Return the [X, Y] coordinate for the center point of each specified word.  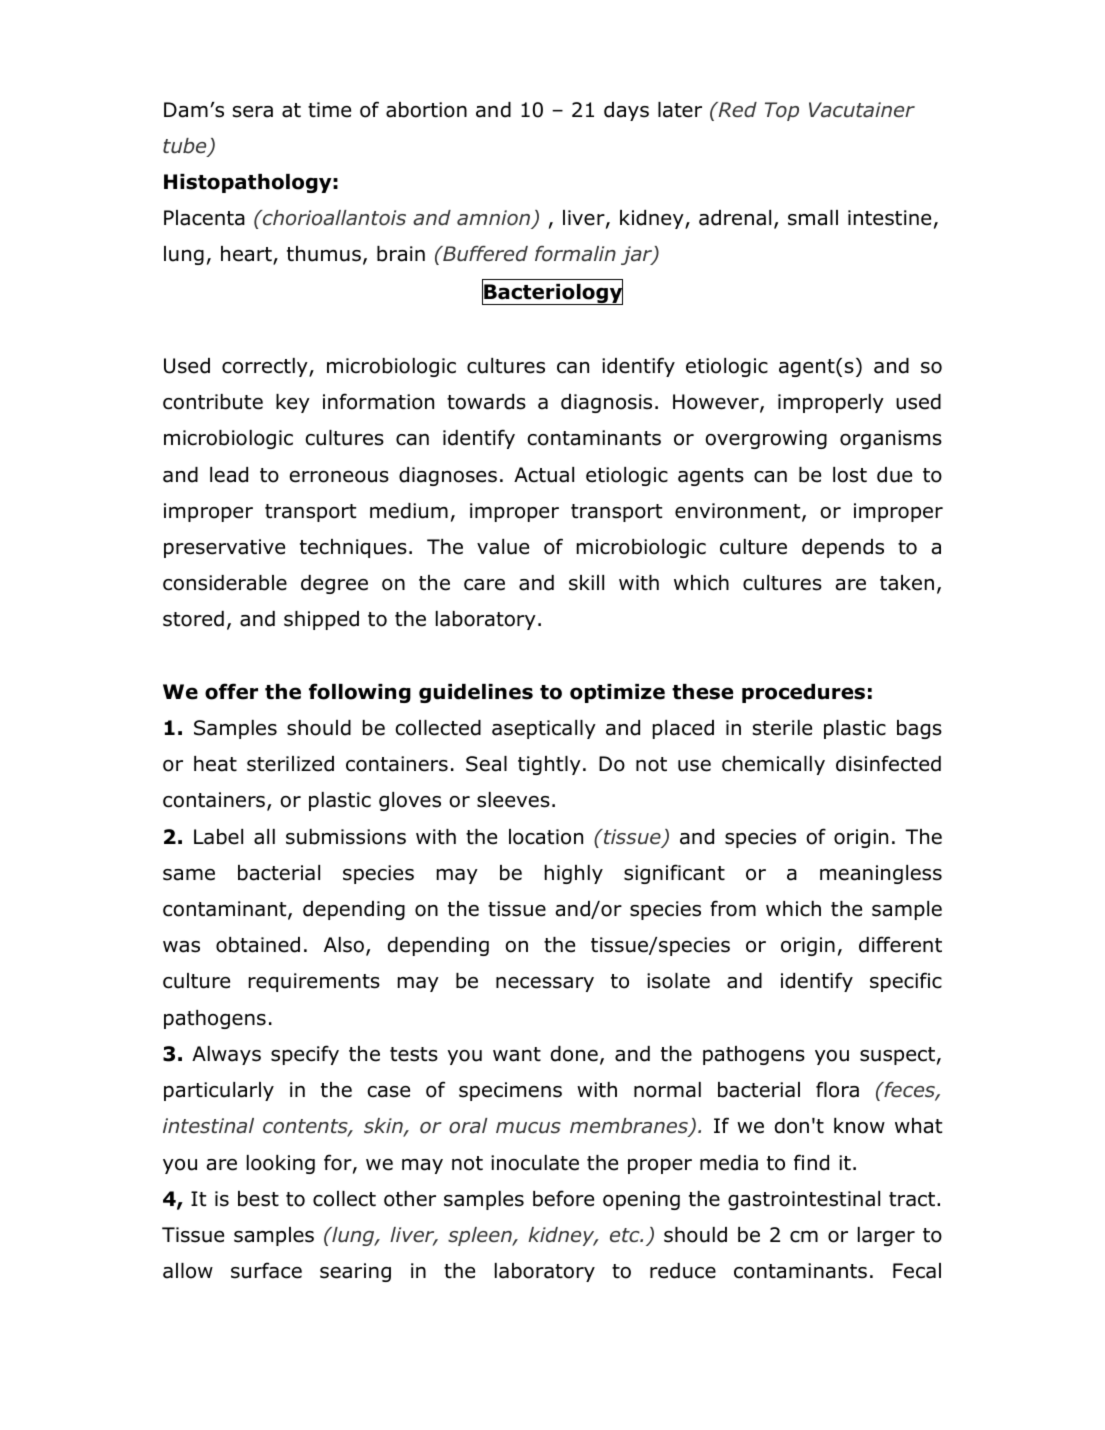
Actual [544, 475]
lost [850, 475]
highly [574, 874]
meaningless [881, 874]
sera [253, 112]
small [813, 218]
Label [218, 837]
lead [229, 475]
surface [266, 1270]
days [626, 111]
